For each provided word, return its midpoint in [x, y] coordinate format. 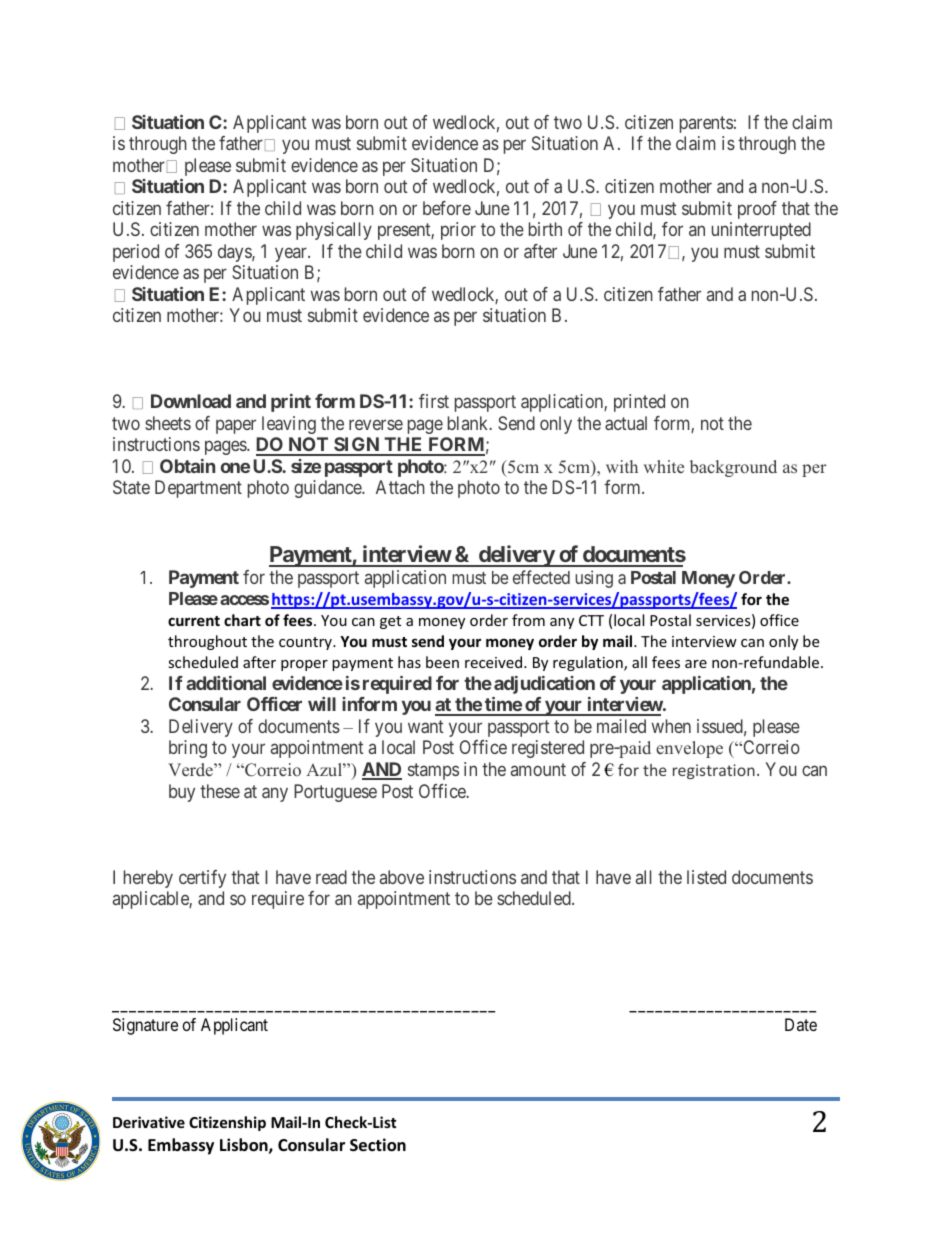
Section [378, 1145]
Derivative [149, 1122]
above [402, 877]
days [235, 253]
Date [801, 1024]
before [447, 208]
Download [191, 401]
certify [202, 879]
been [442, 662]
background [733, 468]
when [671, 726]
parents [706, 124]
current [194, 621]
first [434, 401]
